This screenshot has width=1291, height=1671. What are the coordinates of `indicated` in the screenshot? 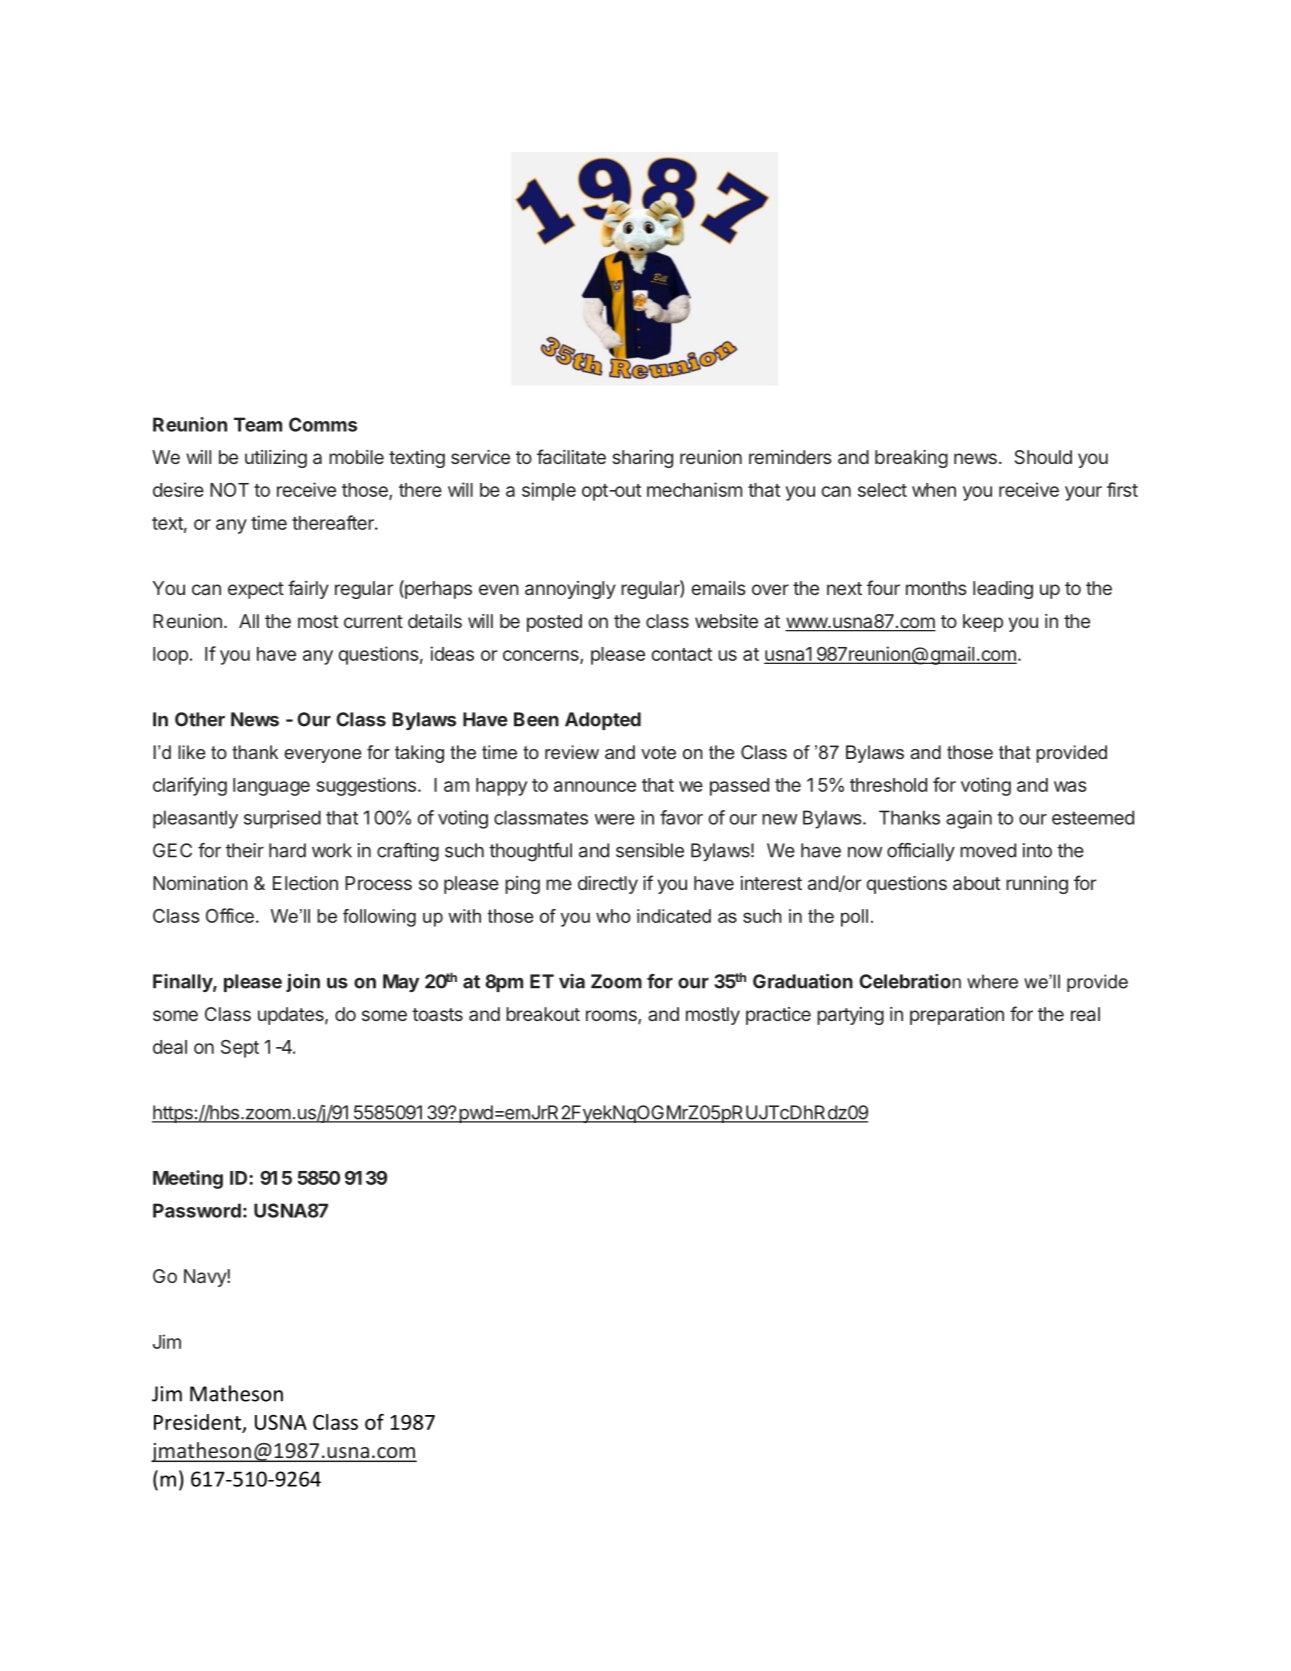 It's located at (674, 916).
